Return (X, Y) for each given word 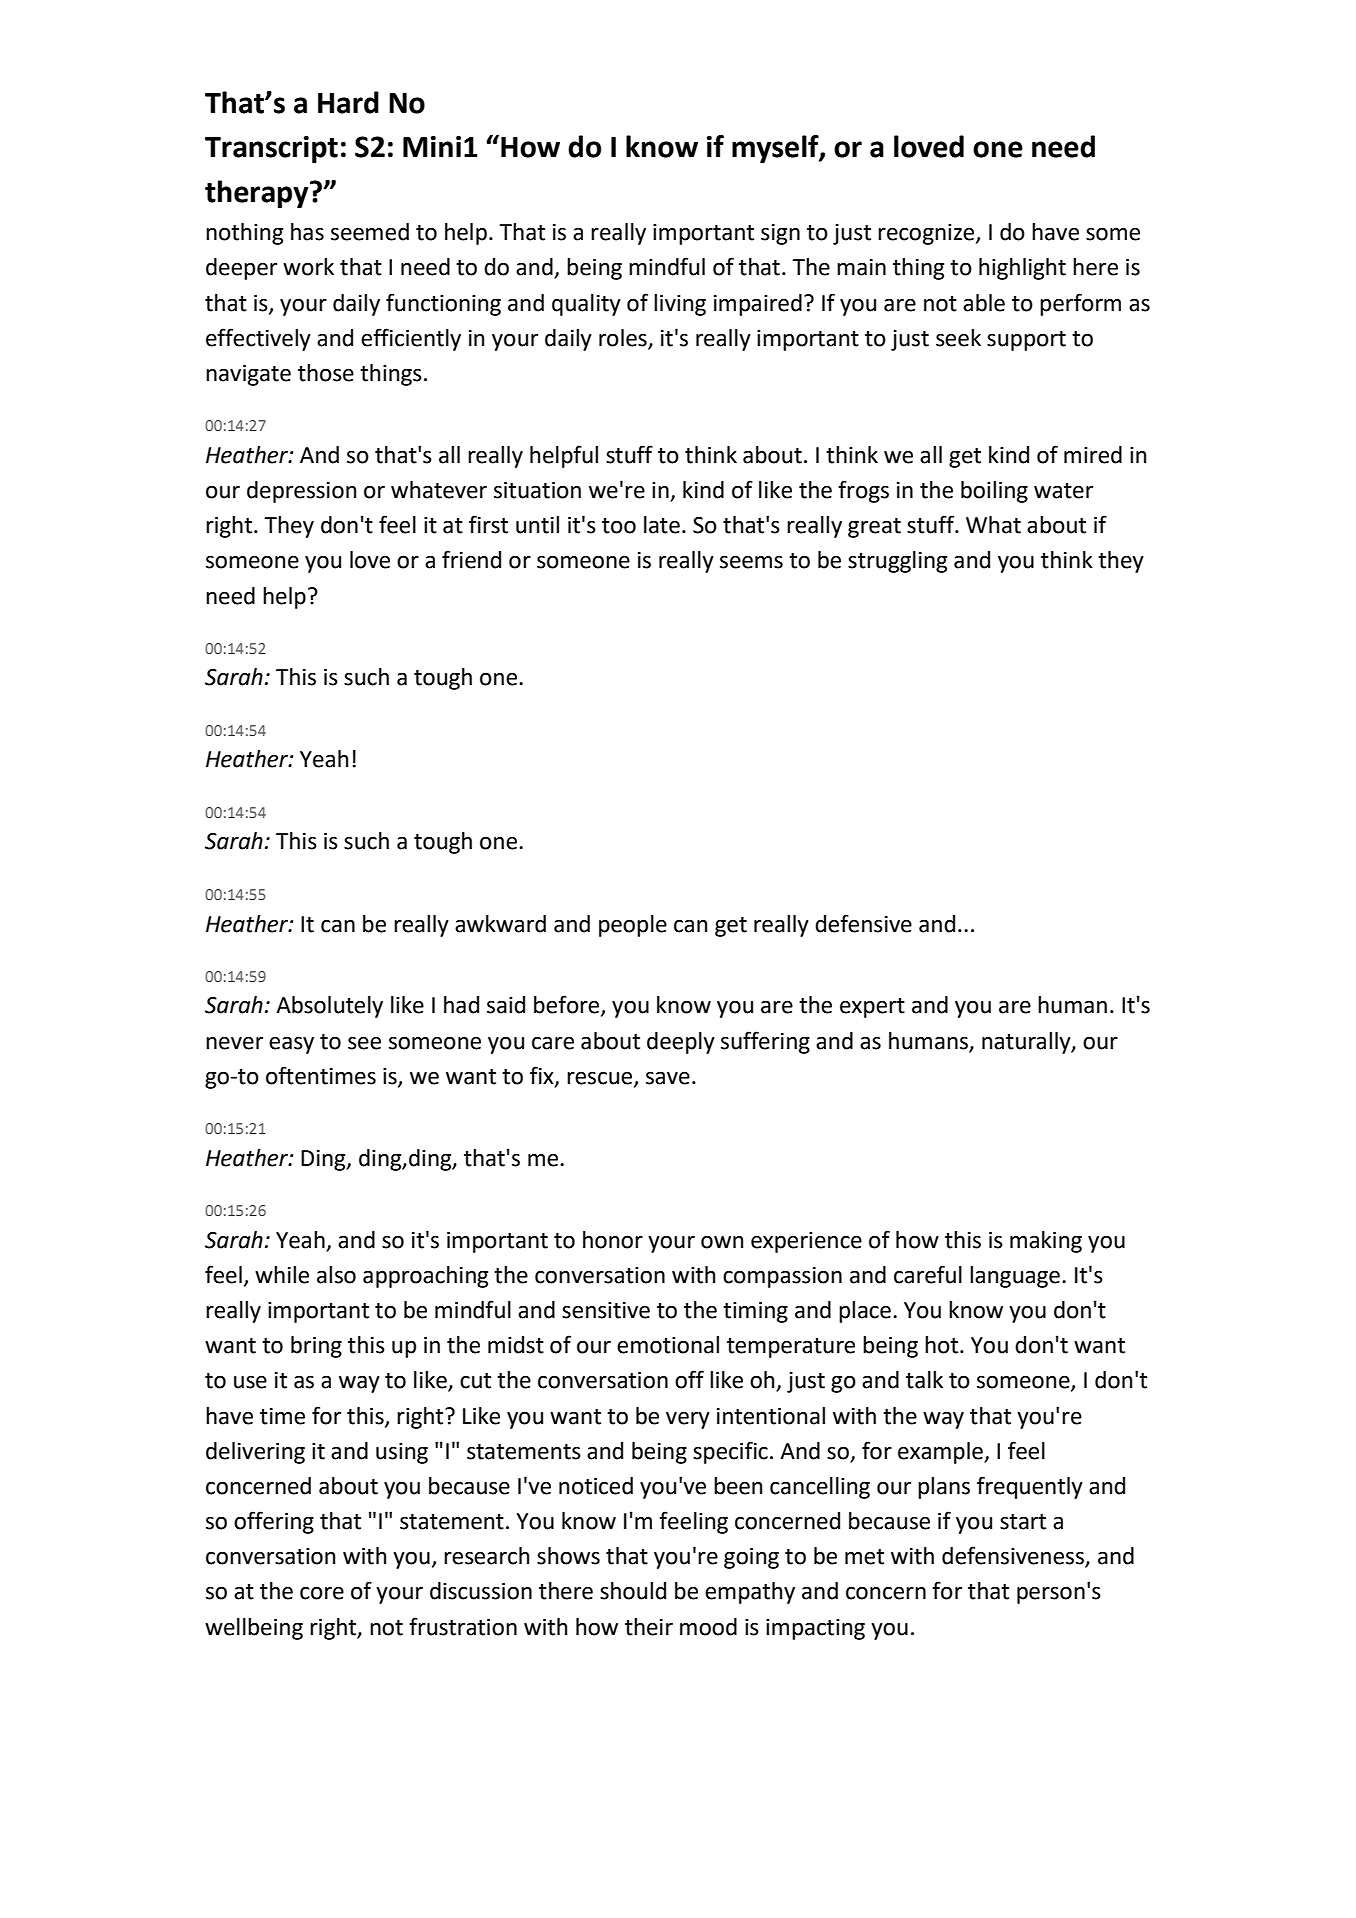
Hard (348, 102)
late (662, 525)
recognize (927, 234)
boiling (994, 492)
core (322, 1593)
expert (872, 1008)
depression (301, 492)
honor (613, 1240)
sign (780, 234)
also (336, 1275)
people (633, 926)
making (1046, 1242)
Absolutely (329, 1007)
